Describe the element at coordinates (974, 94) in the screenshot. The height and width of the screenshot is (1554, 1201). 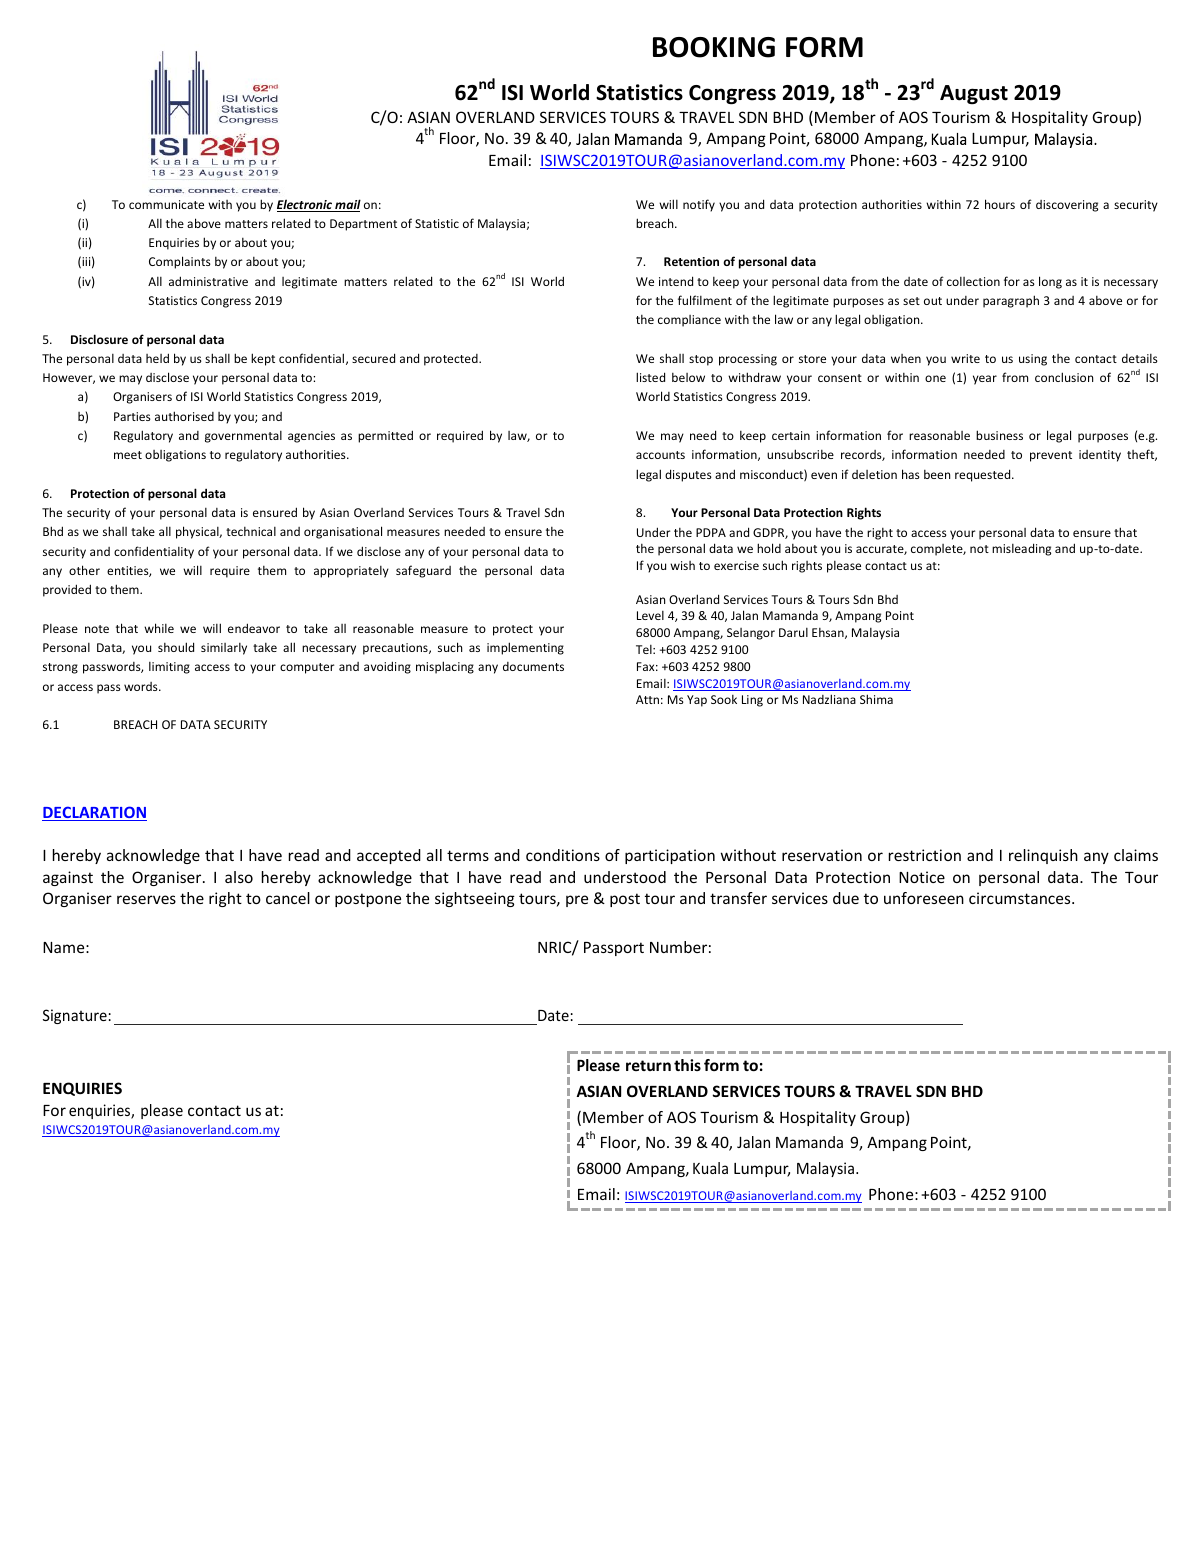
I see `August` at that location.
